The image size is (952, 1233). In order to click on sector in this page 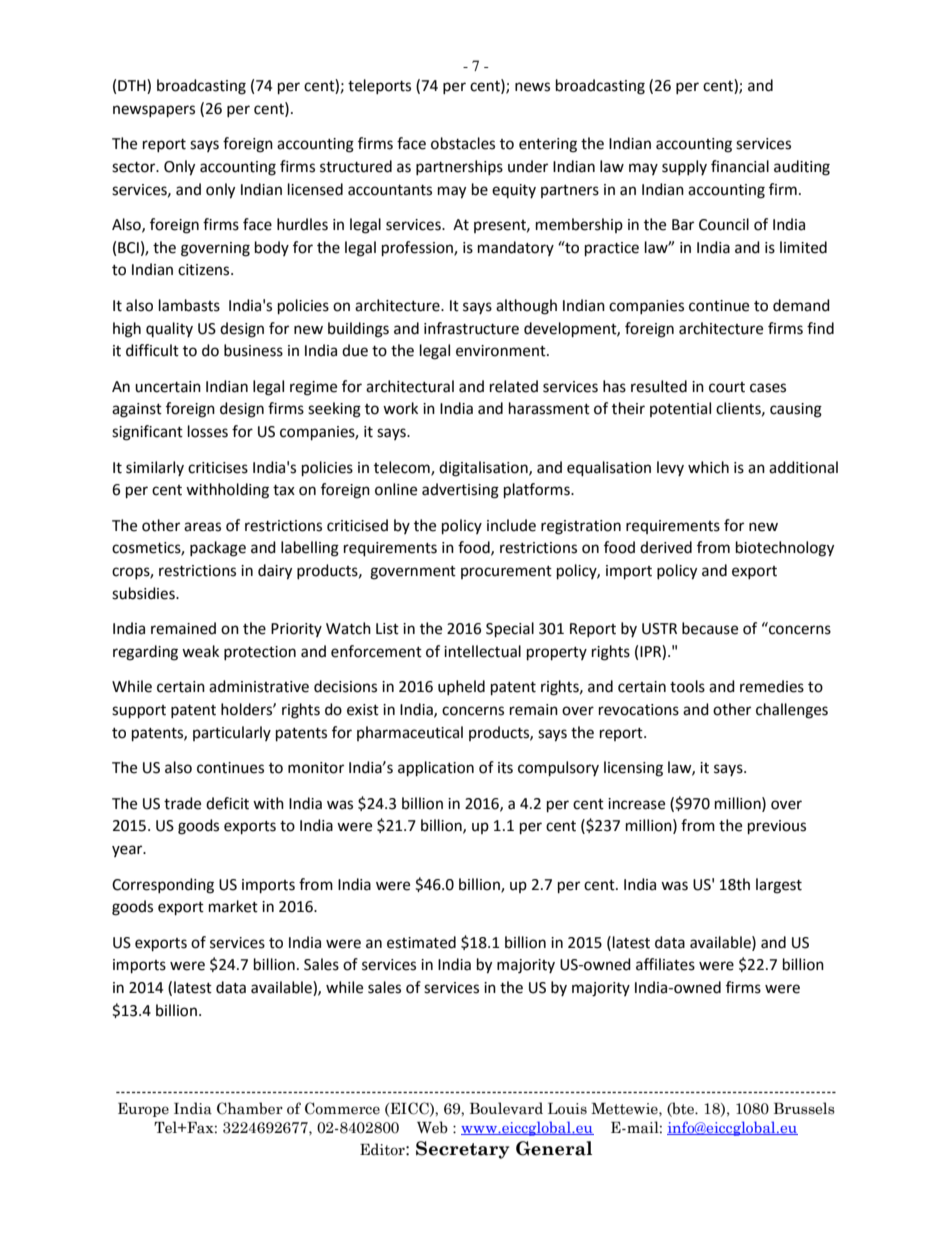, I will do `click(135, 167)`.
